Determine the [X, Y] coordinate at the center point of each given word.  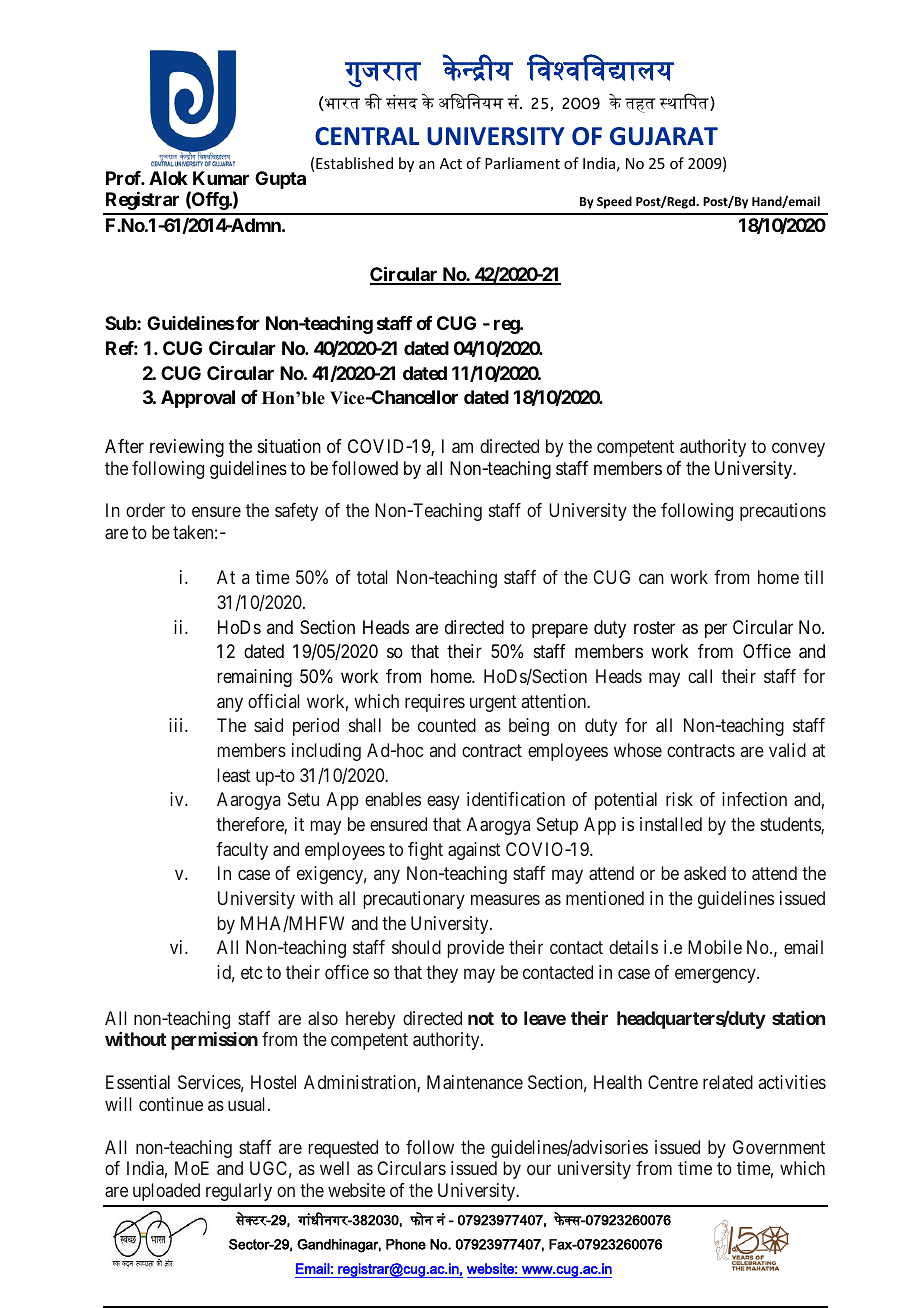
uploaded [166, 1192]
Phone [406, 1244]
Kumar [221, 178]
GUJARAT [664, 136]
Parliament [522, 163]
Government [779, 1147]
